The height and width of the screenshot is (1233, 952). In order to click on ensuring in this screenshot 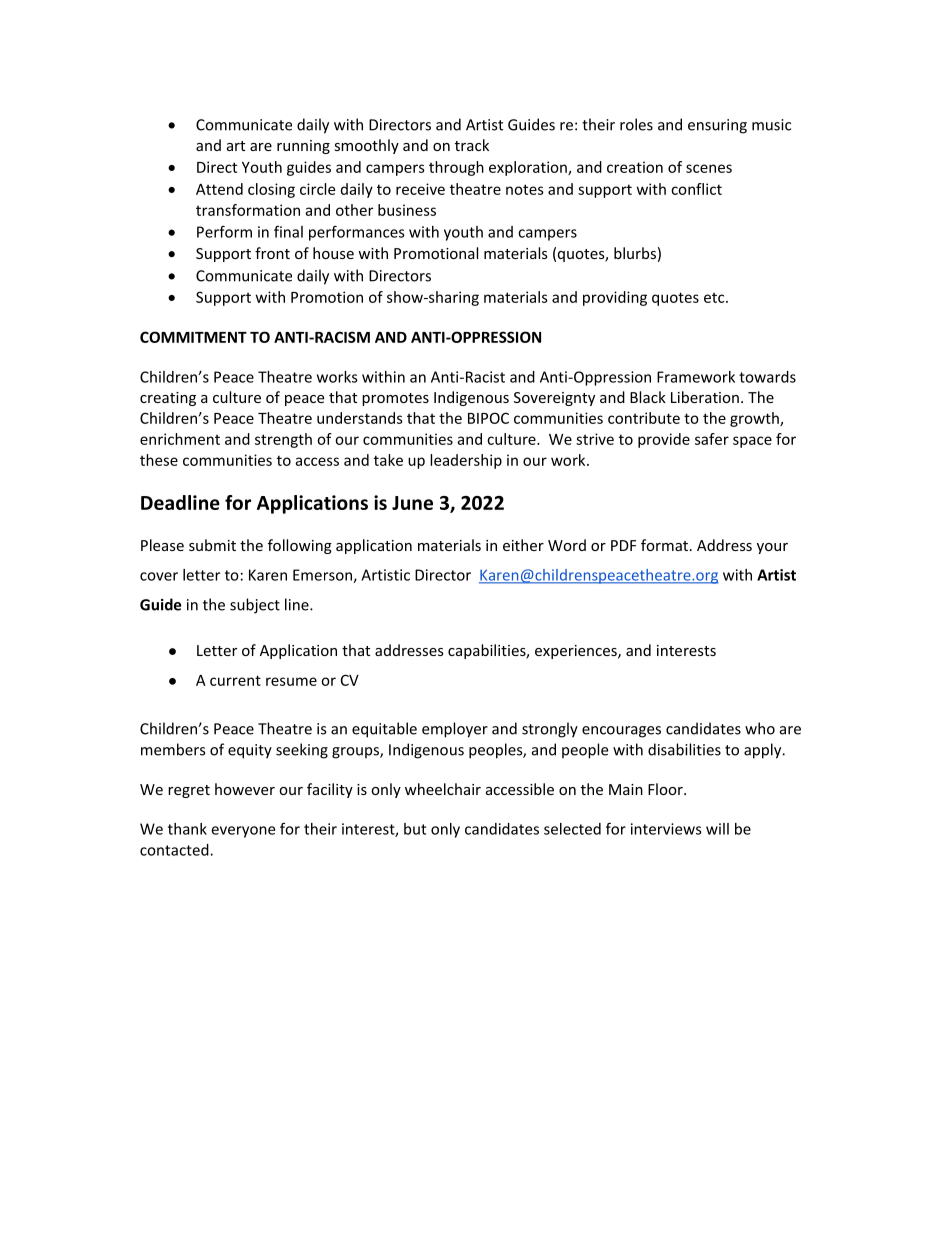, I will do `click(717, 126)`.
